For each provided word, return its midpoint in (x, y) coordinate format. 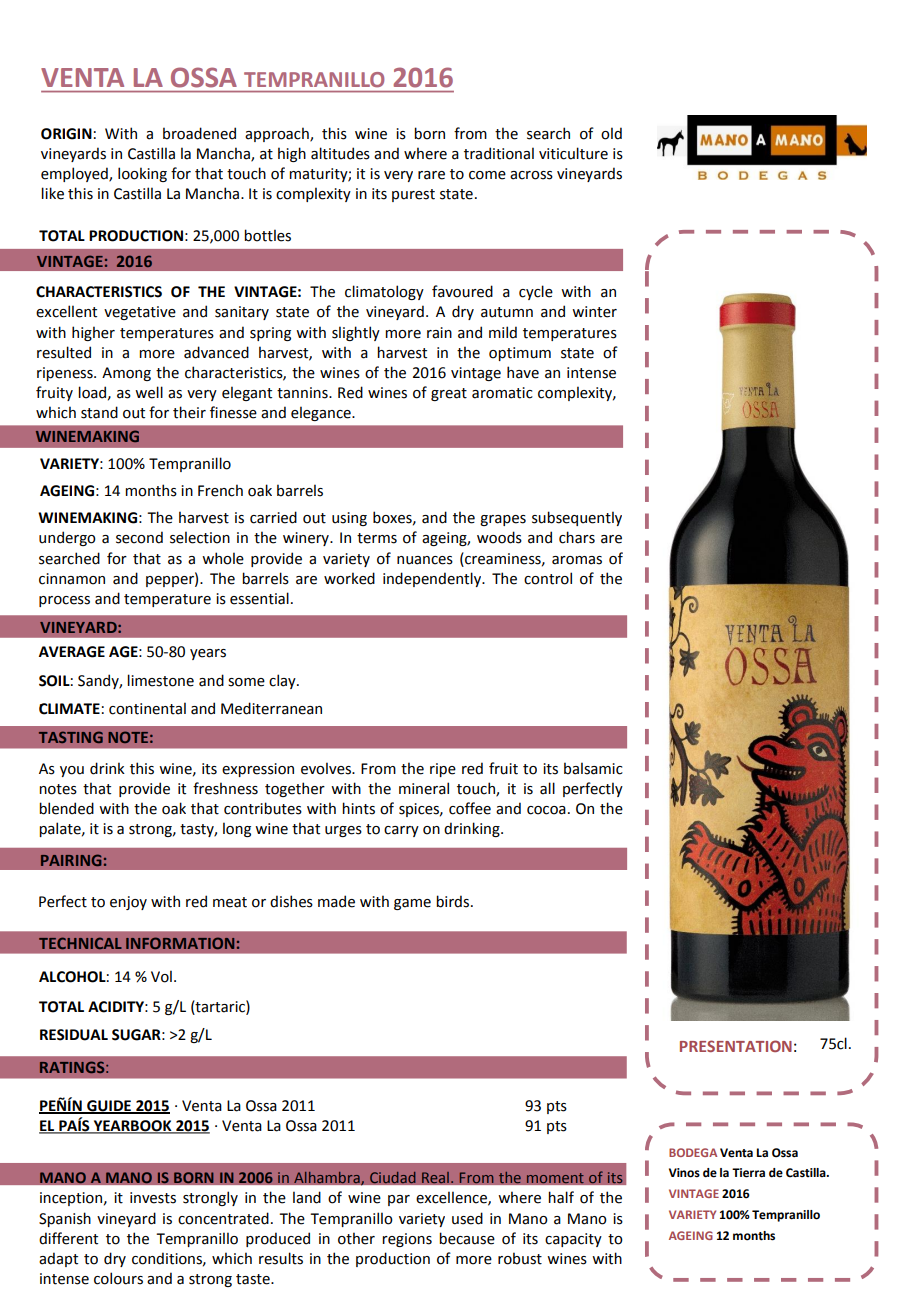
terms (377, 538)
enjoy (128, 903)
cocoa (546, 810)
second (139, 537)
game (412, 904)
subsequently (577, 518)
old (611, 133)
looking (142, 174)
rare (431, 175)
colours (118, 1278)
